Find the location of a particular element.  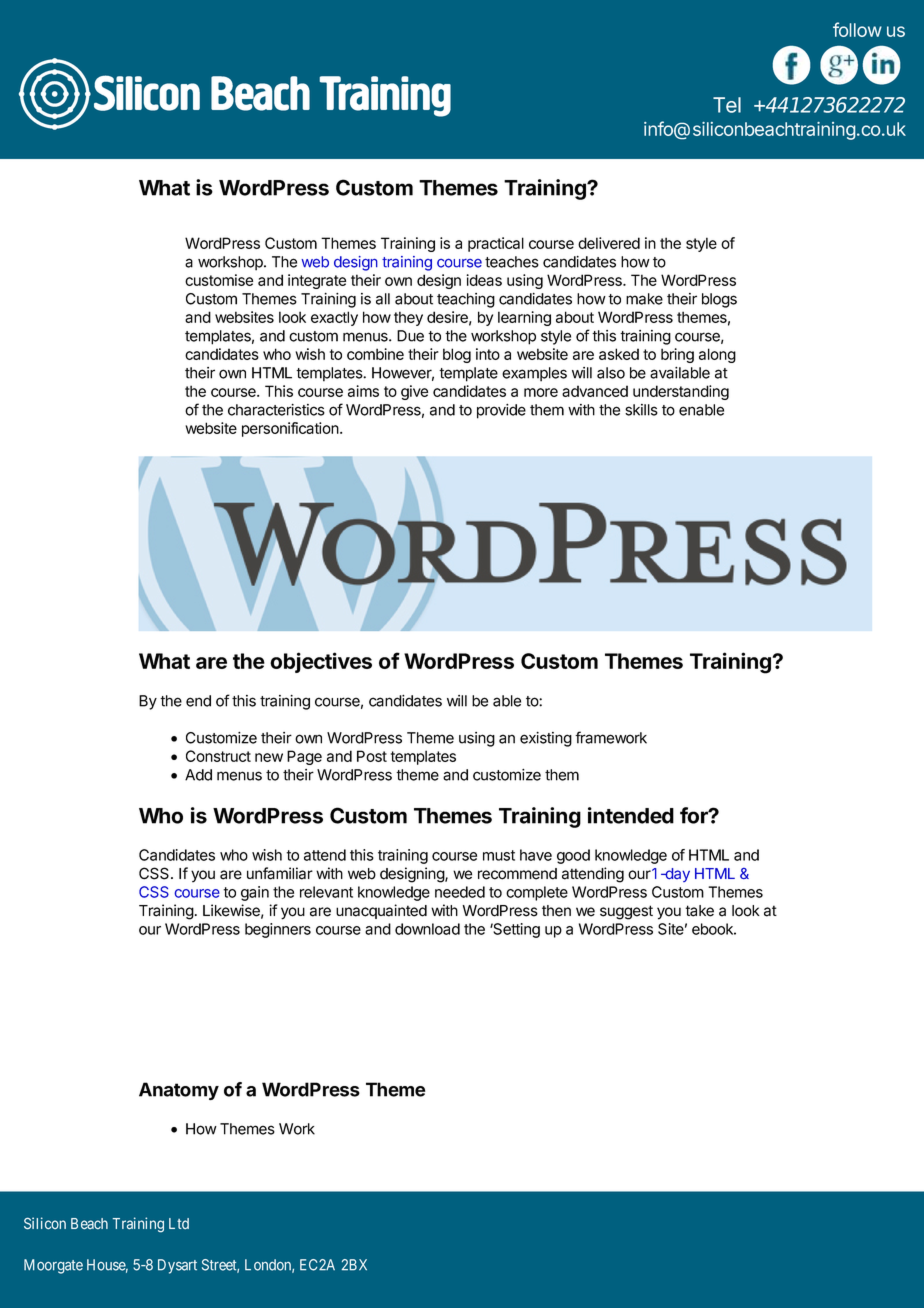

intended is located at coordinates (631, 815).
